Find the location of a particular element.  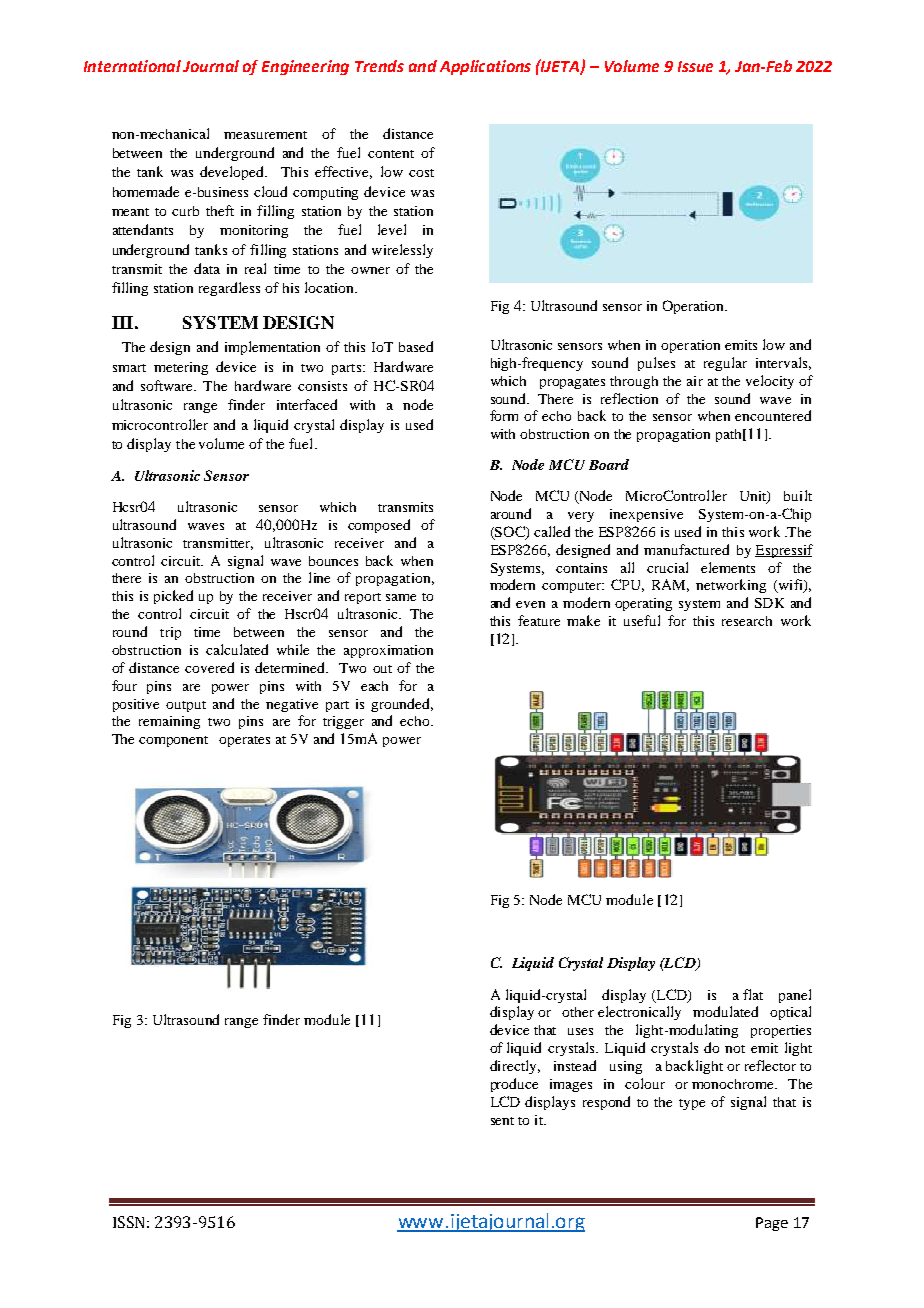

Issue is located at coordinates (695, 66).
